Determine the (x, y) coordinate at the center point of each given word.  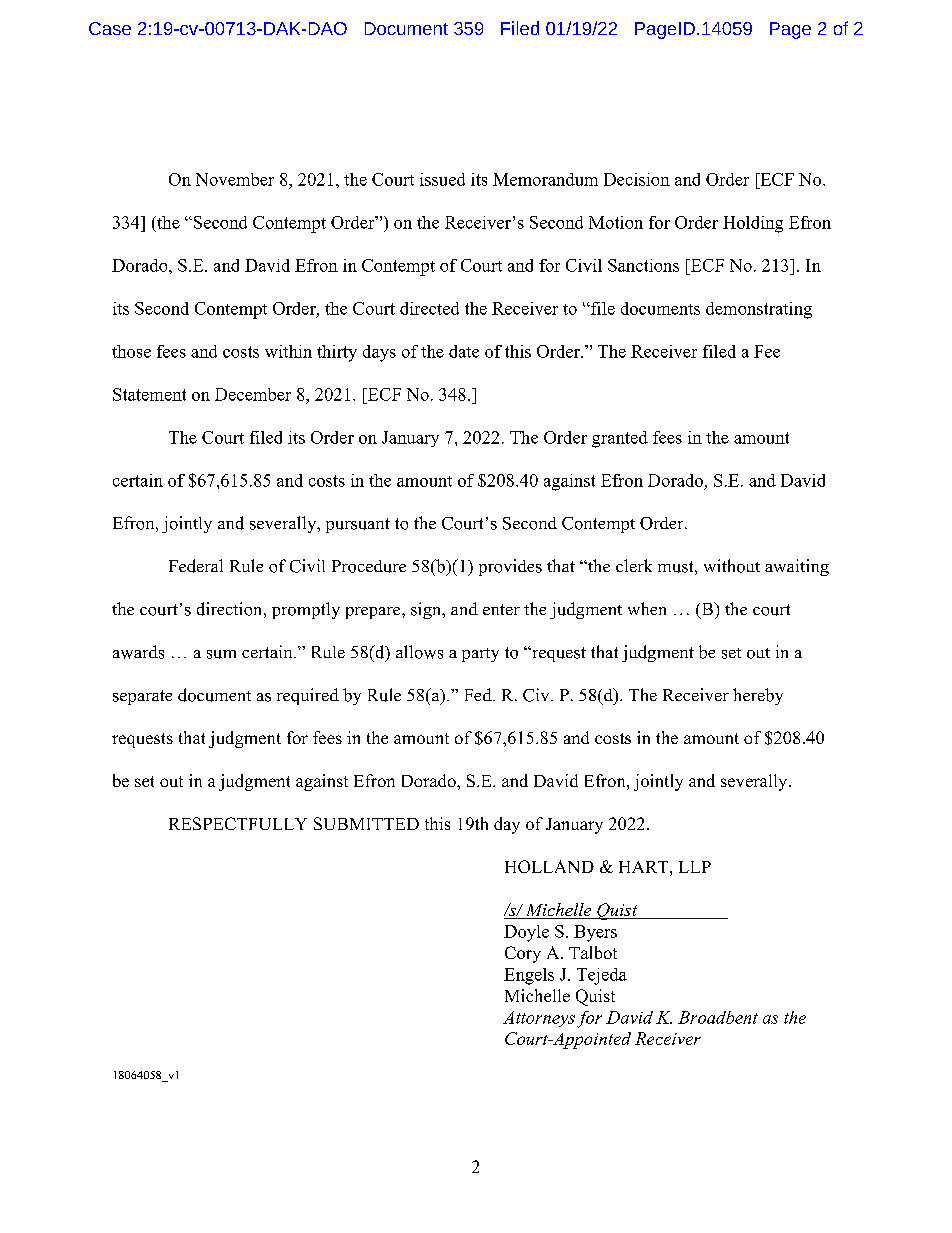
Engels (529, 976)
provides (510, 567)
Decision (637, 179)
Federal (196, 566)
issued (442, 179)
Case (110, 28)
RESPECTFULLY (238, 823)
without (732, 566)
